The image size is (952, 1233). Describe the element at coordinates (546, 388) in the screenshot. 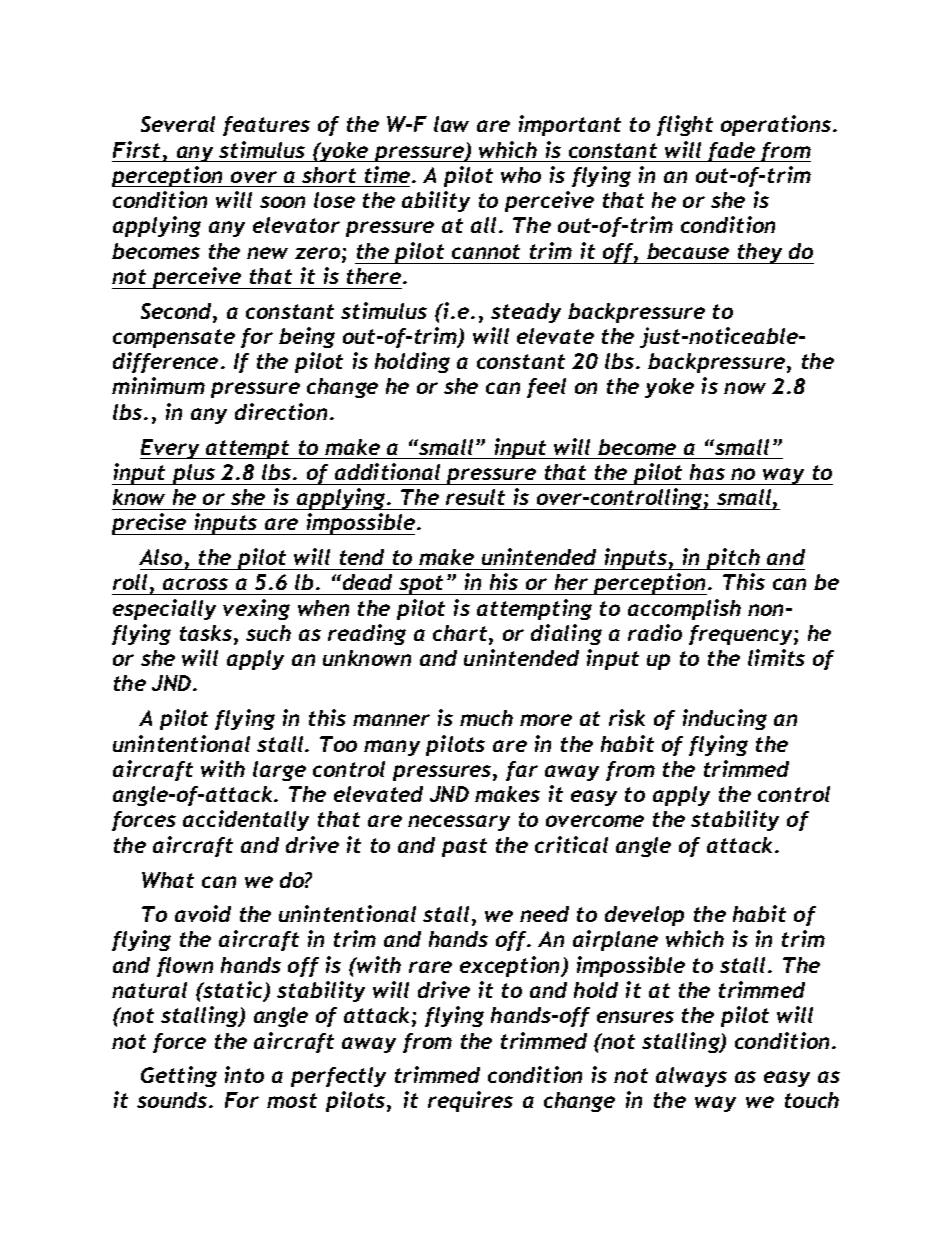

I see `feel` at that location.
